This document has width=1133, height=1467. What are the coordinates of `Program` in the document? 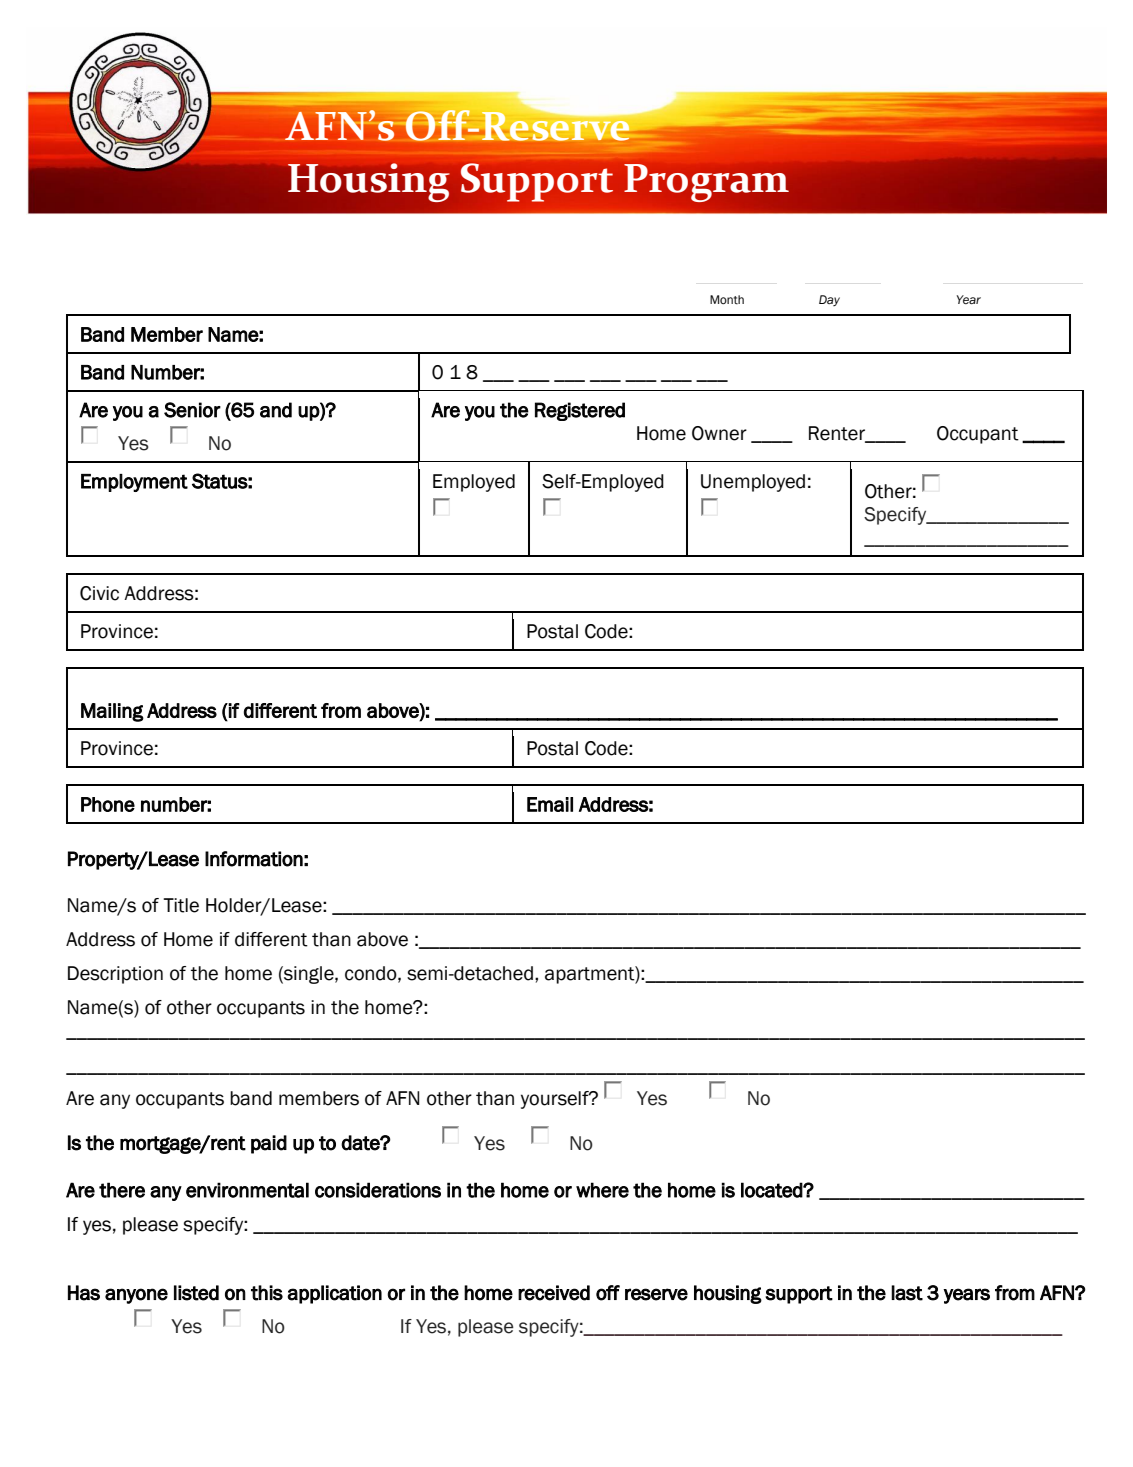 It's located at (706, 183).
